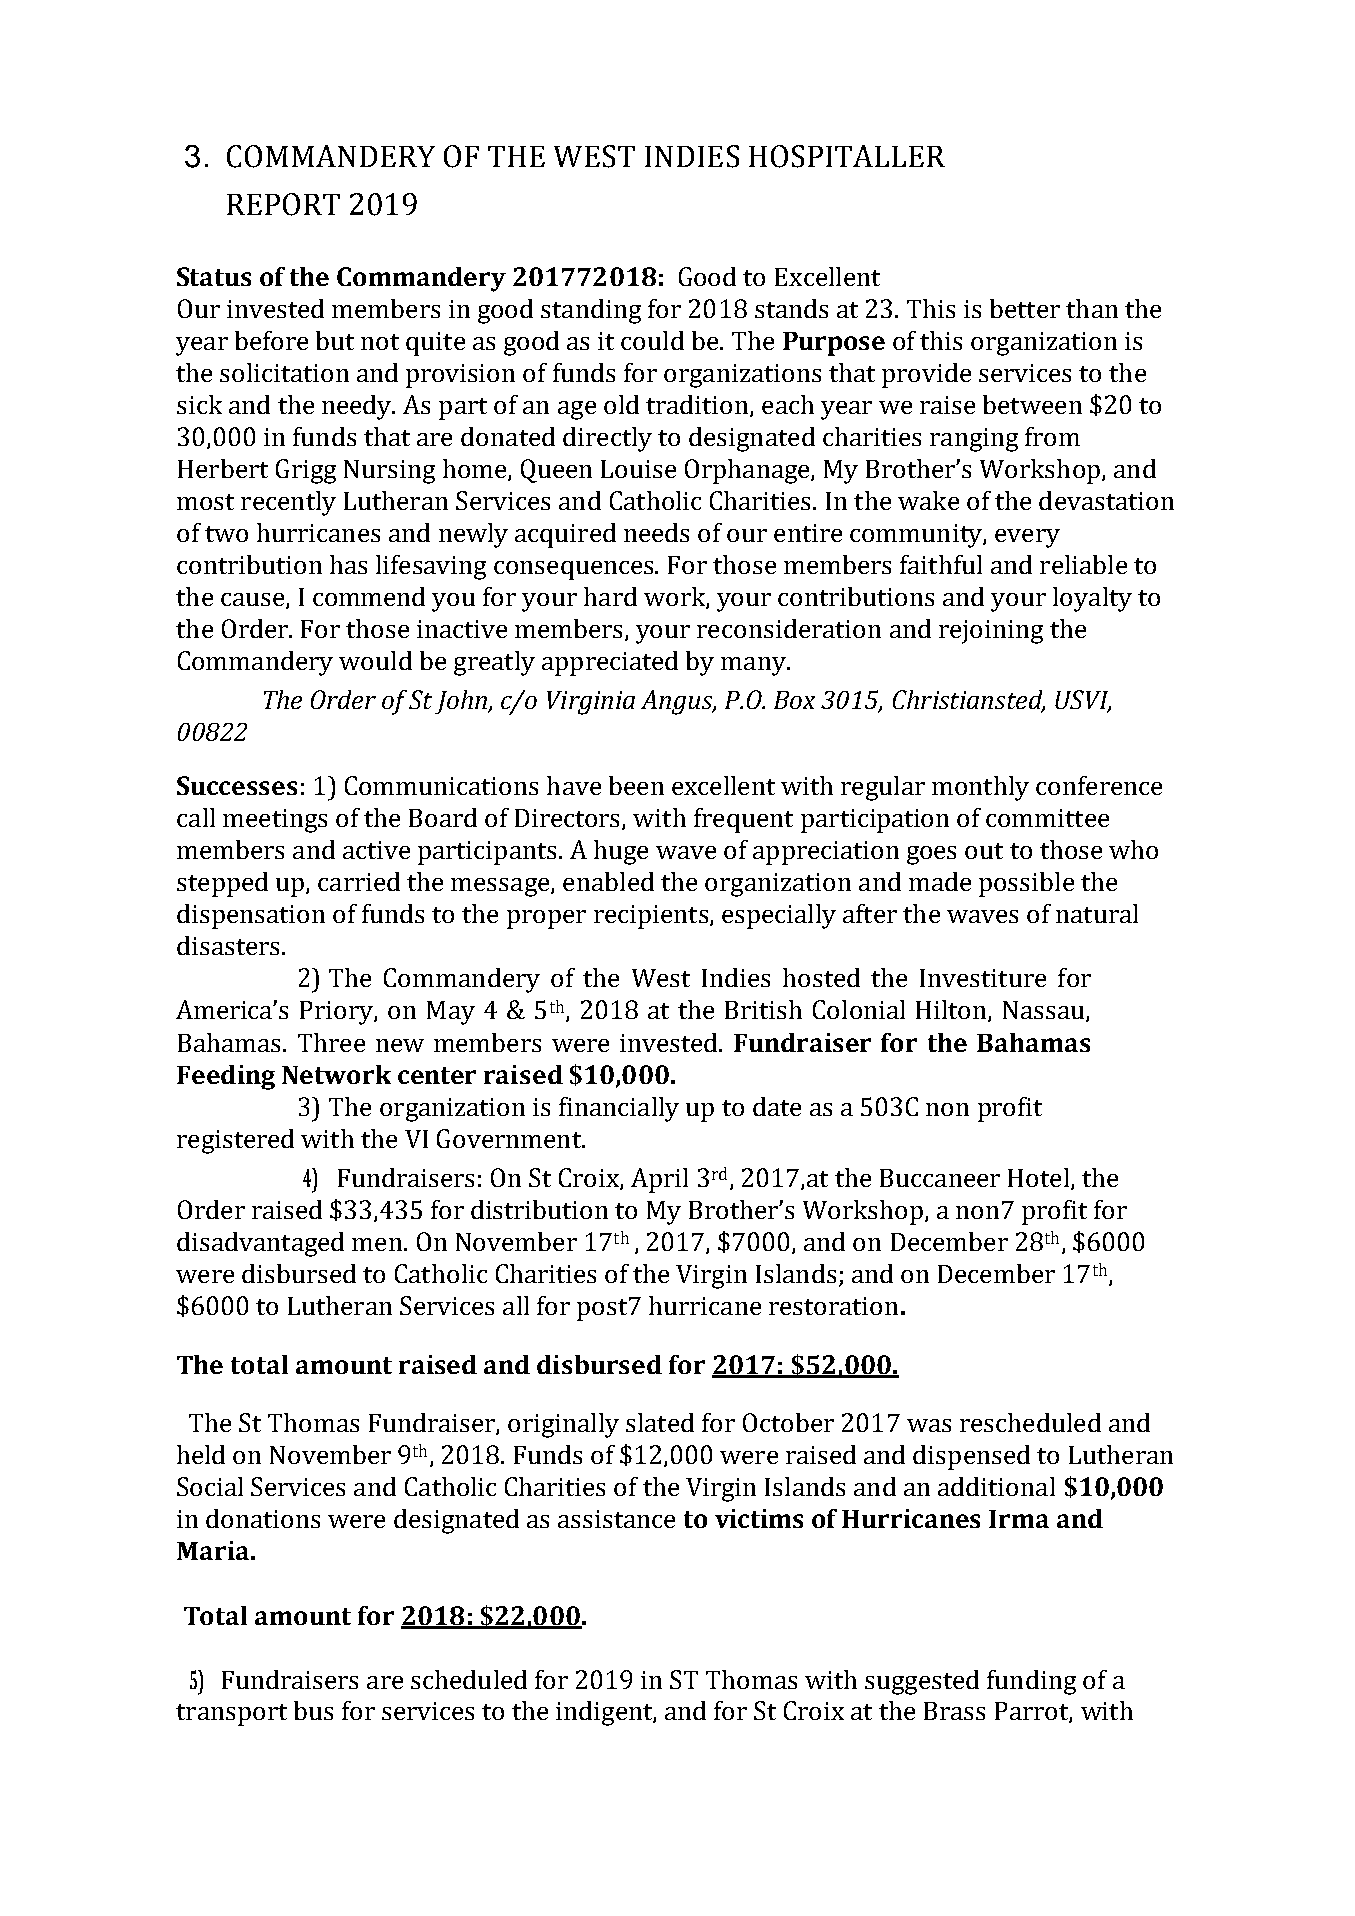 The height and width of the screenshot is (1916, 1355). I want to click on recipients, so click(652, 917).
